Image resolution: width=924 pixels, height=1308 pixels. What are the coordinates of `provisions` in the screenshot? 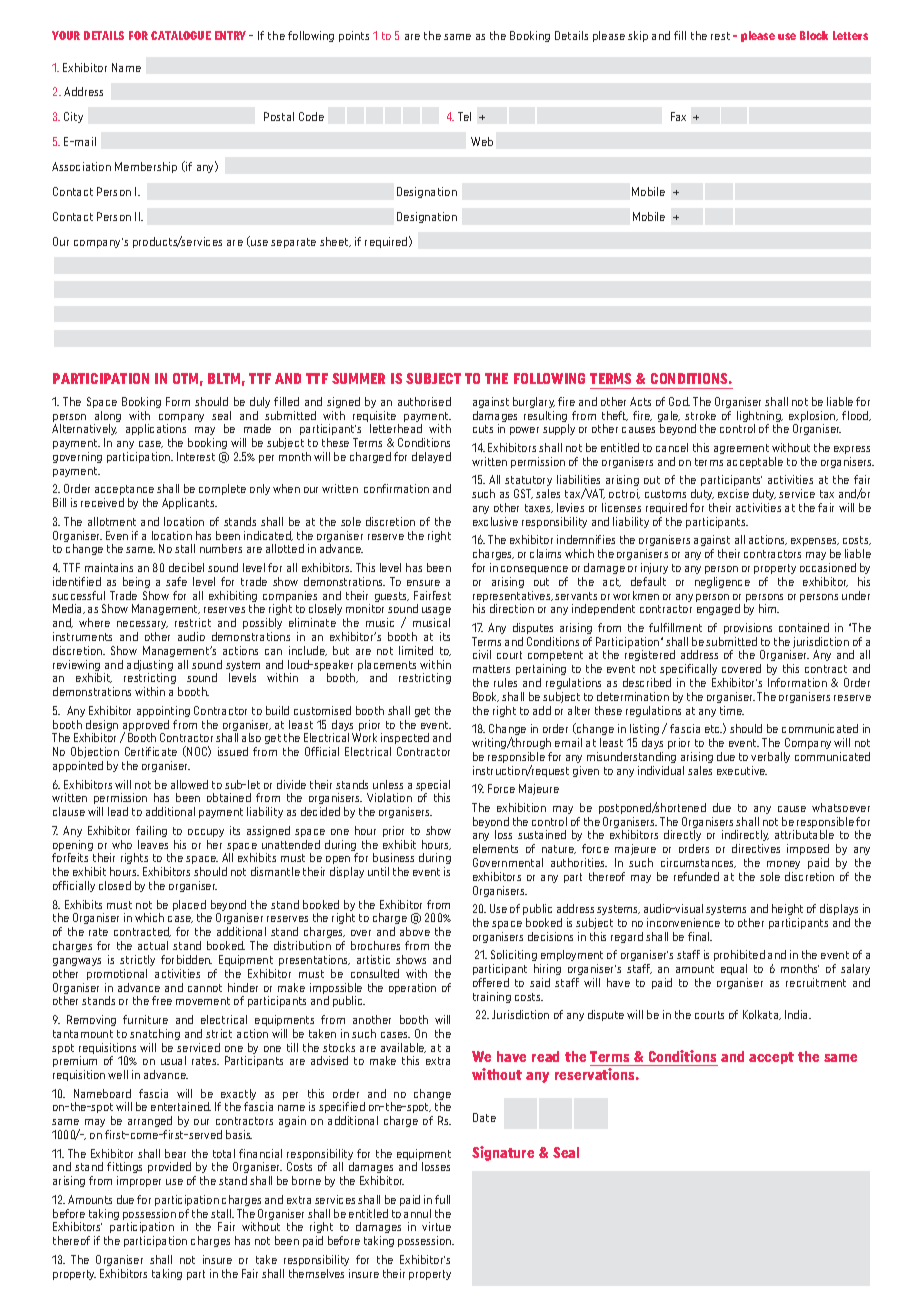 It's located at (748, 628).
